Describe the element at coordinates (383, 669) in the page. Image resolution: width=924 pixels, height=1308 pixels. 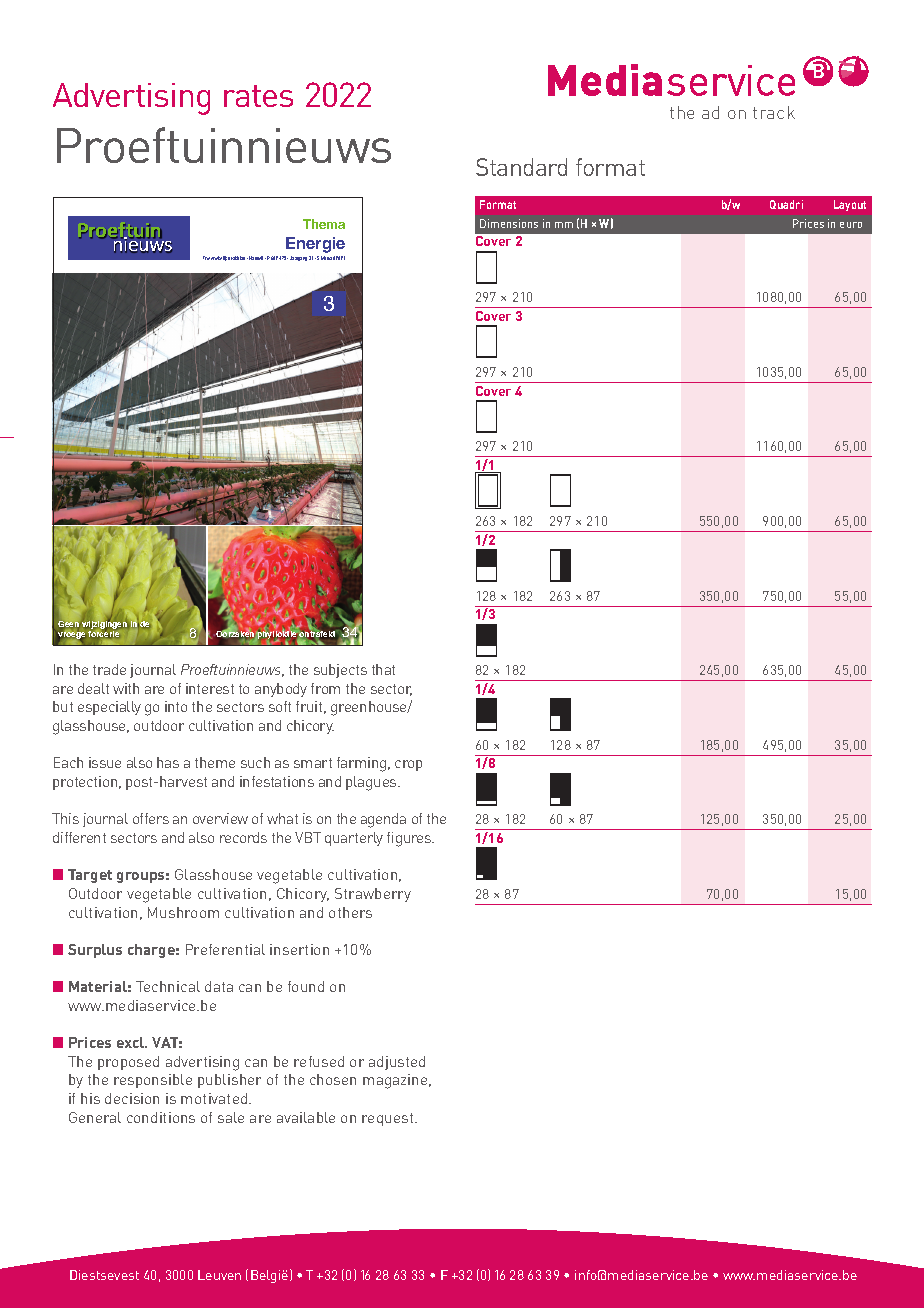
I see `that` at that location.
